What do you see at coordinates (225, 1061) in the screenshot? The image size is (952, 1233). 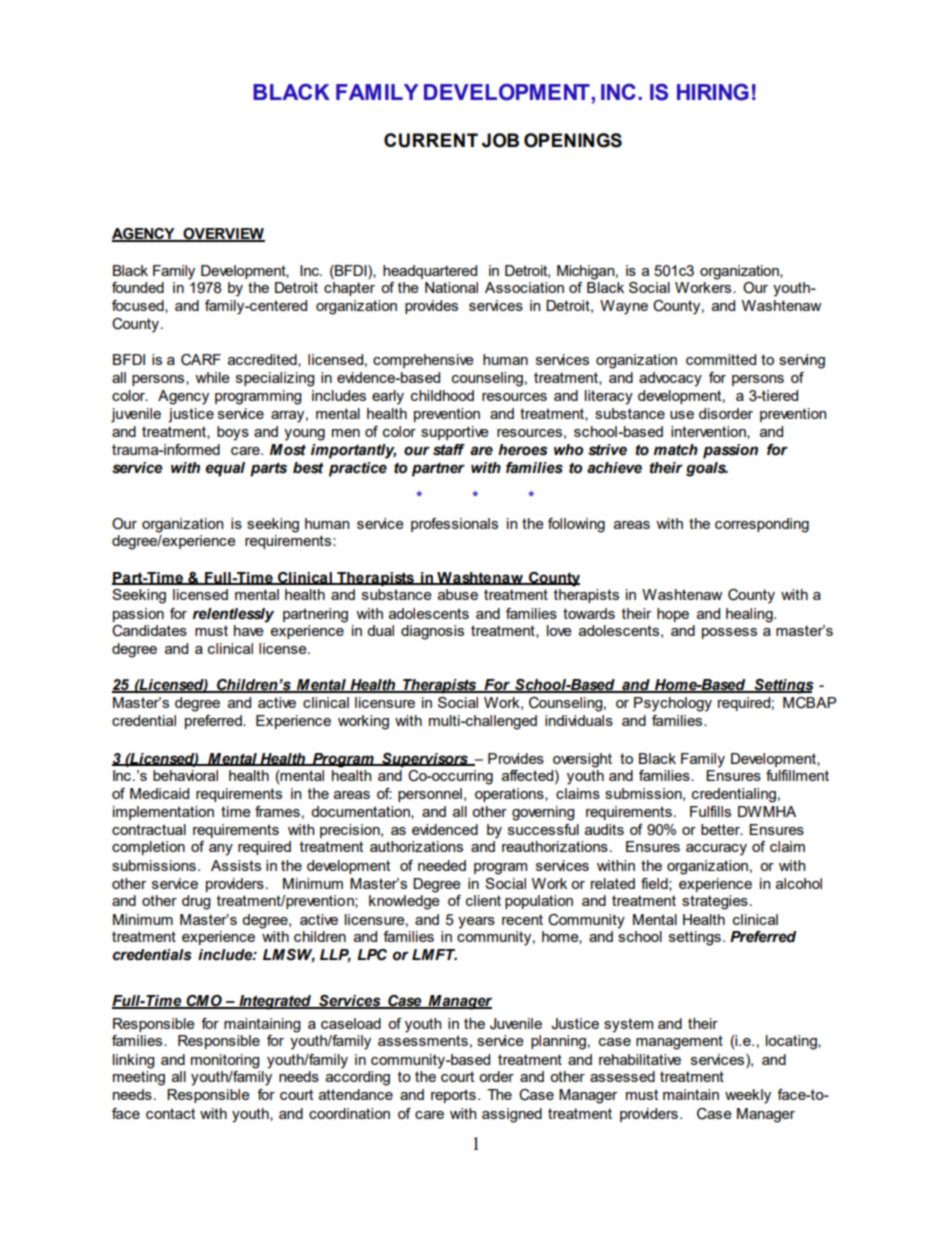 I see `monitoring` at bounding box center [225, 1061].
